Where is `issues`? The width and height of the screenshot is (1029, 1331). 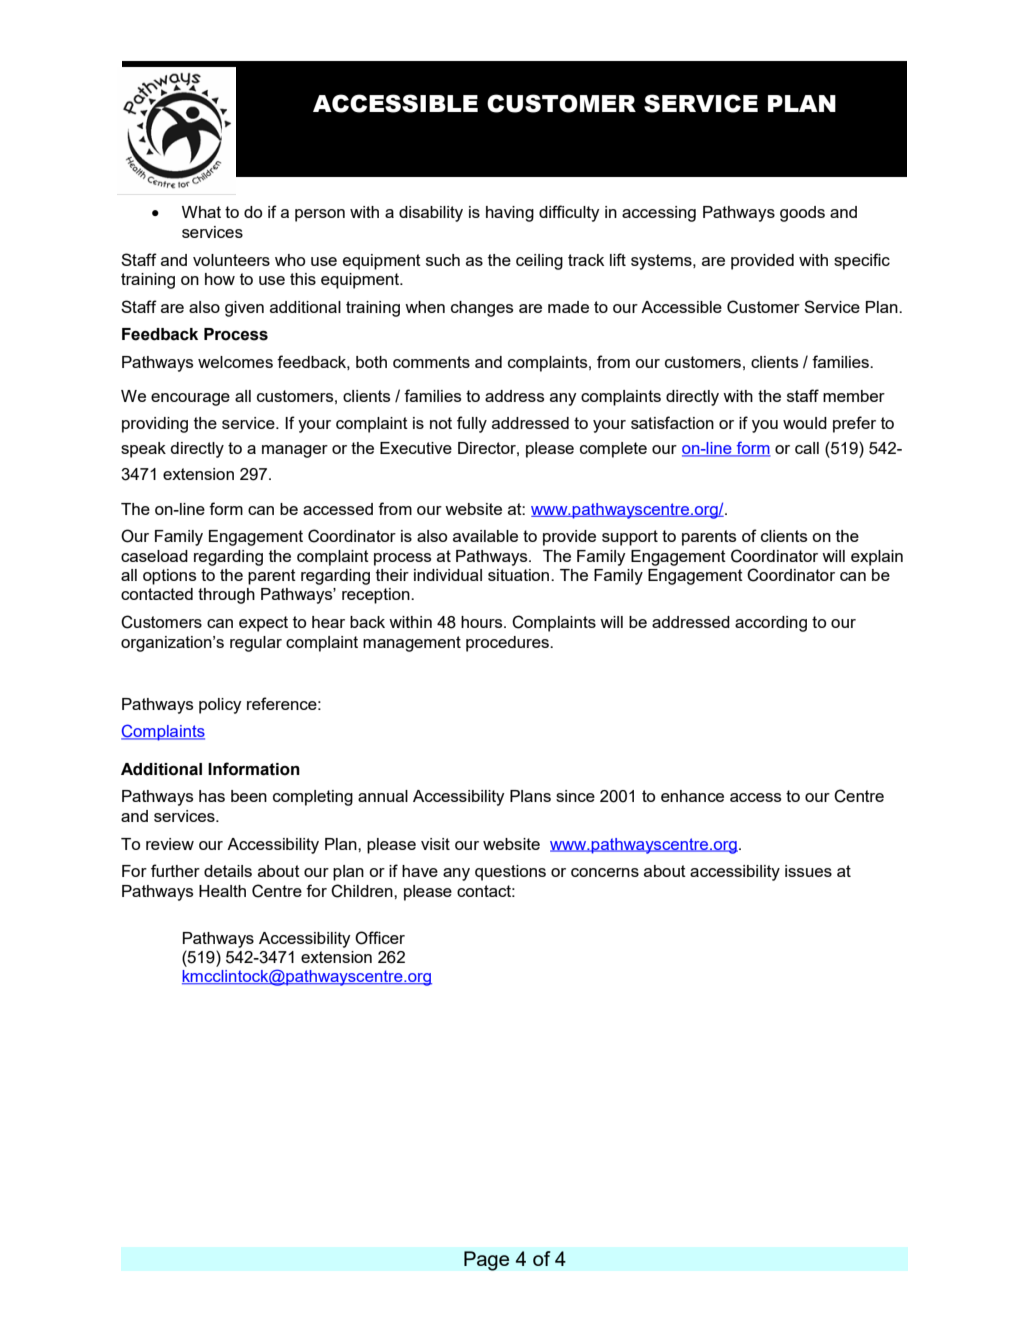 issues is located at coordinates (808, 871).
